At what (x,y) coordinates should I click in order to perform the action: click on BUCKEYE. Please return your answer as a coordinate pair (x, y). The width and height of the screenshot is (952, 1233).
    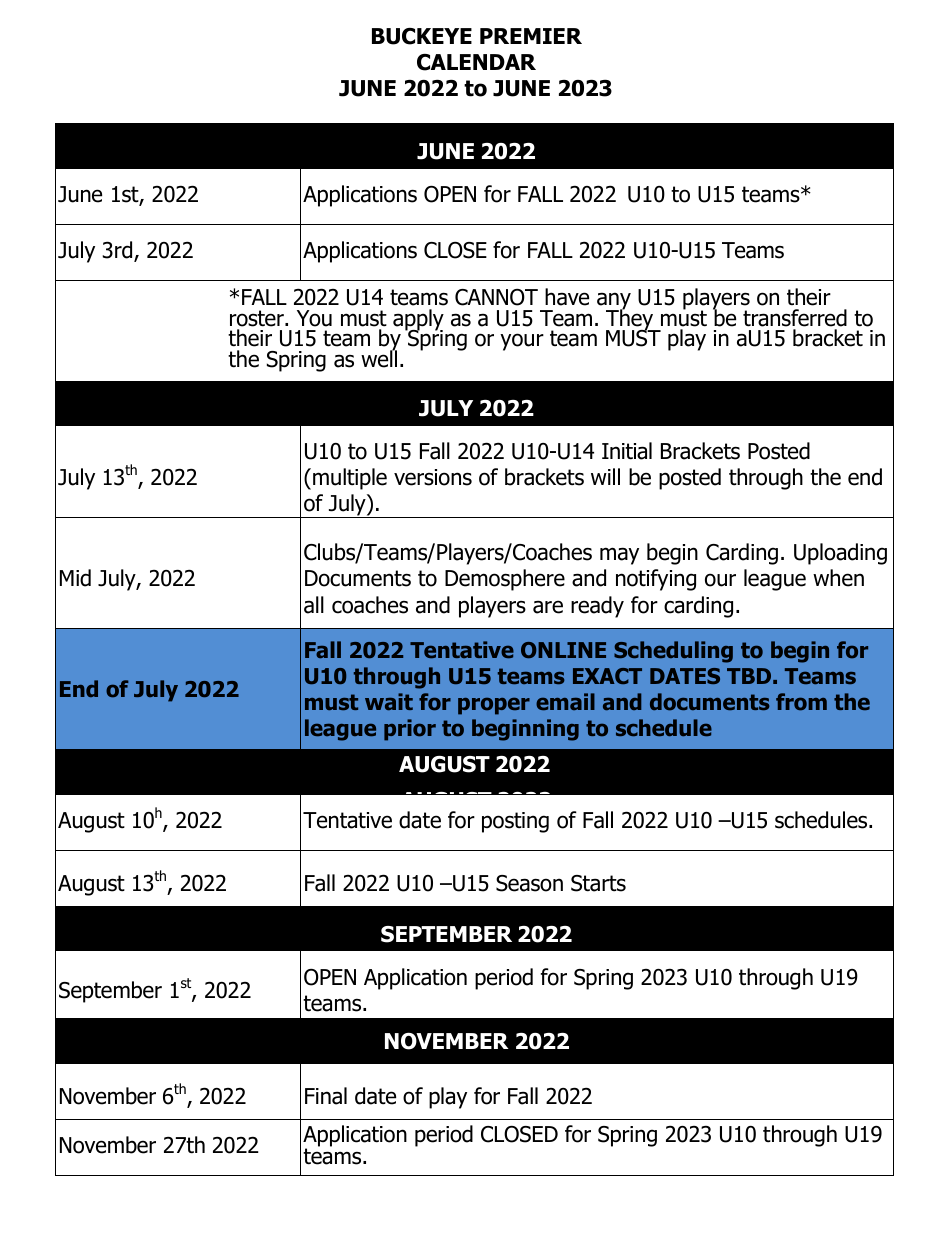
    Looking at the image, I should click on (422, 36).
